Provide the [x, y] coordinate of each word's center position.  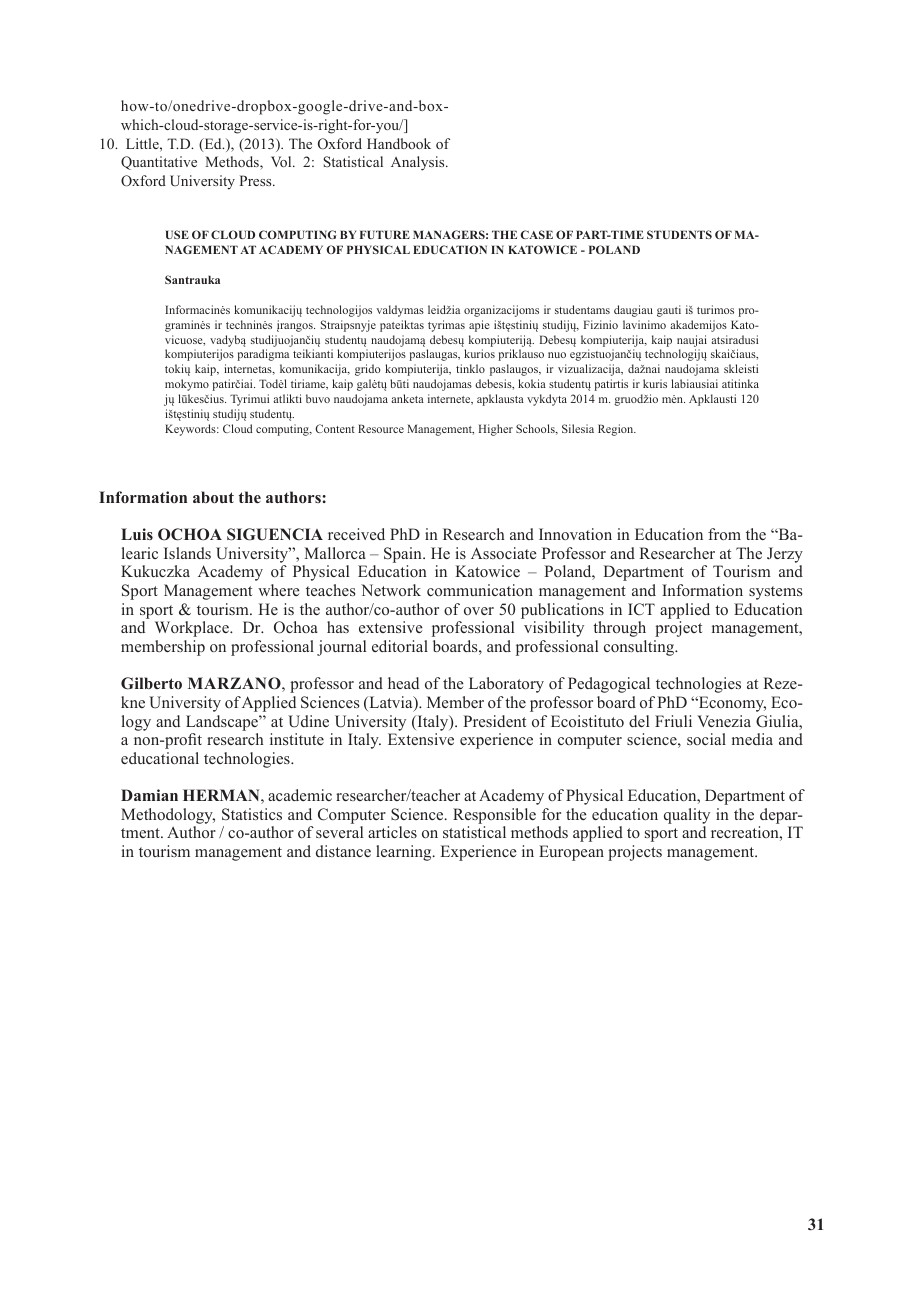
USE [177, 234]
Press [256, 180]
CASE [537, 234]
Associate [504, 553]
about [213, 497]
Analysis [419, 163]
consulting [640, 648]
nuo [557, 355]
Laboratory [506, 685]
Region [617, 430]
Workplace [193, 629]
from [724, 534]
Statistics [252, 814]
